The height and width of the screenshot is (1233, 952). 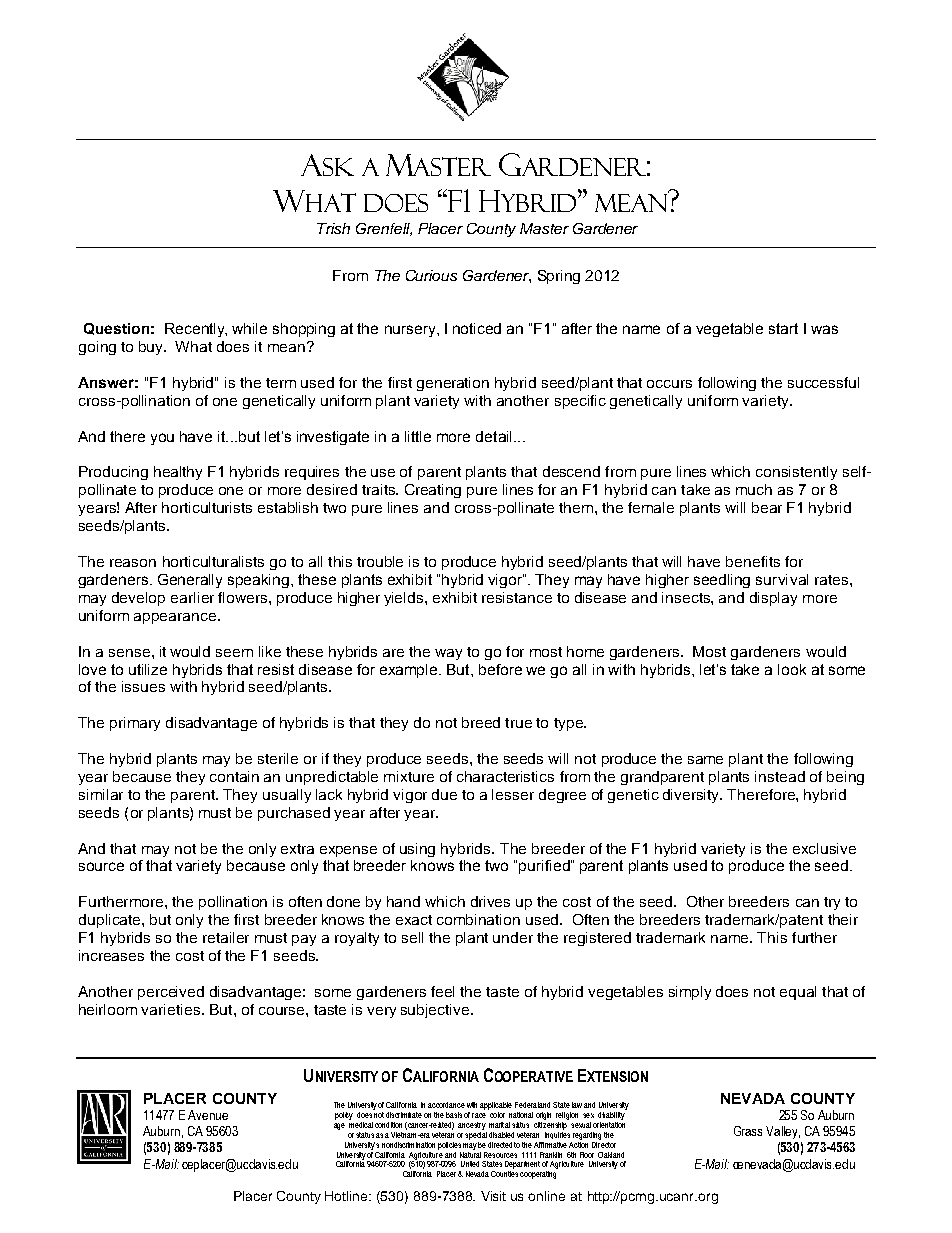 What do you see at coordinates (196, 330) in the screenshot?
I see `Recently` at bounding box center [196, 330].
